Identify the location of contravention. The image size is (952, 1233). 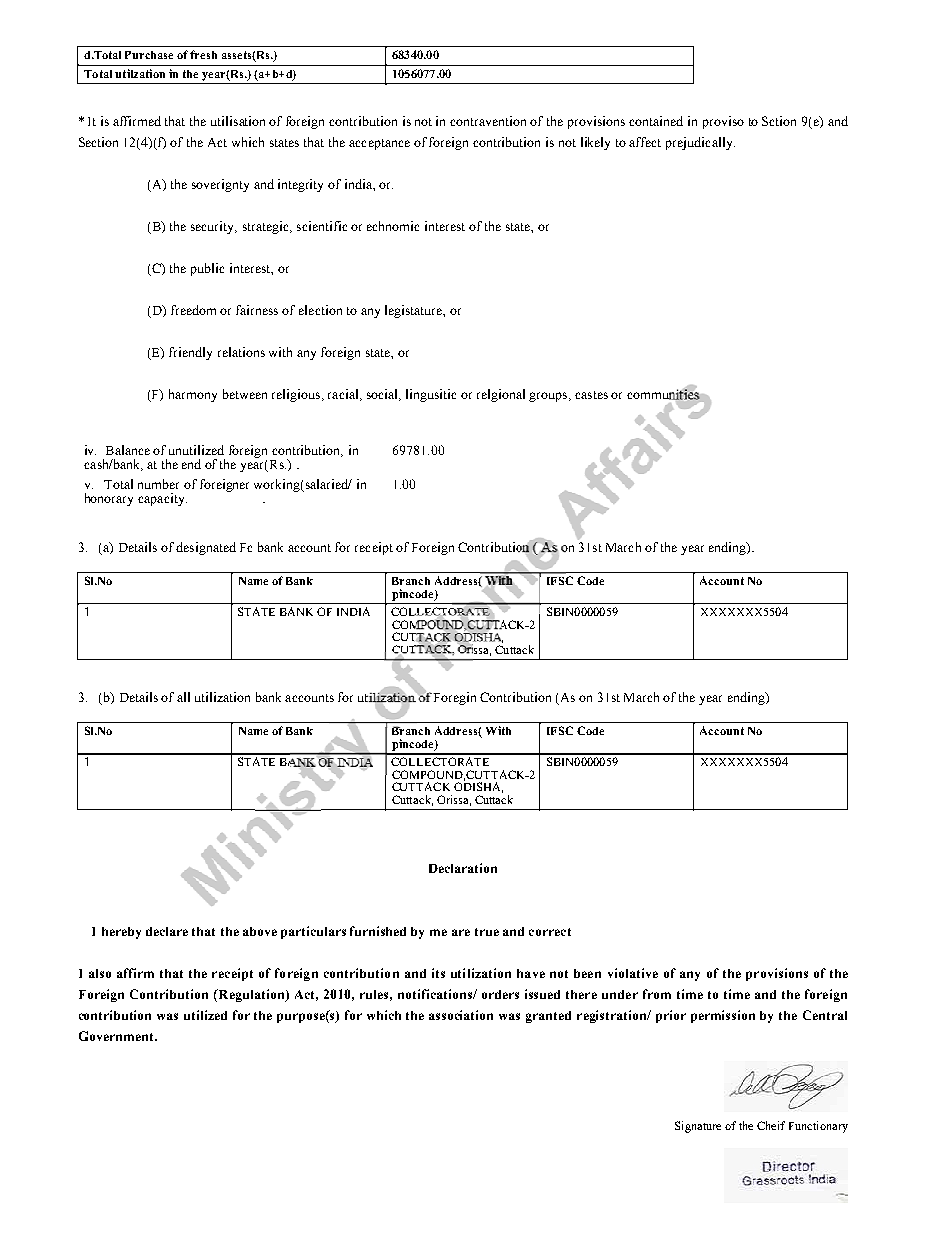
(488, 121).
